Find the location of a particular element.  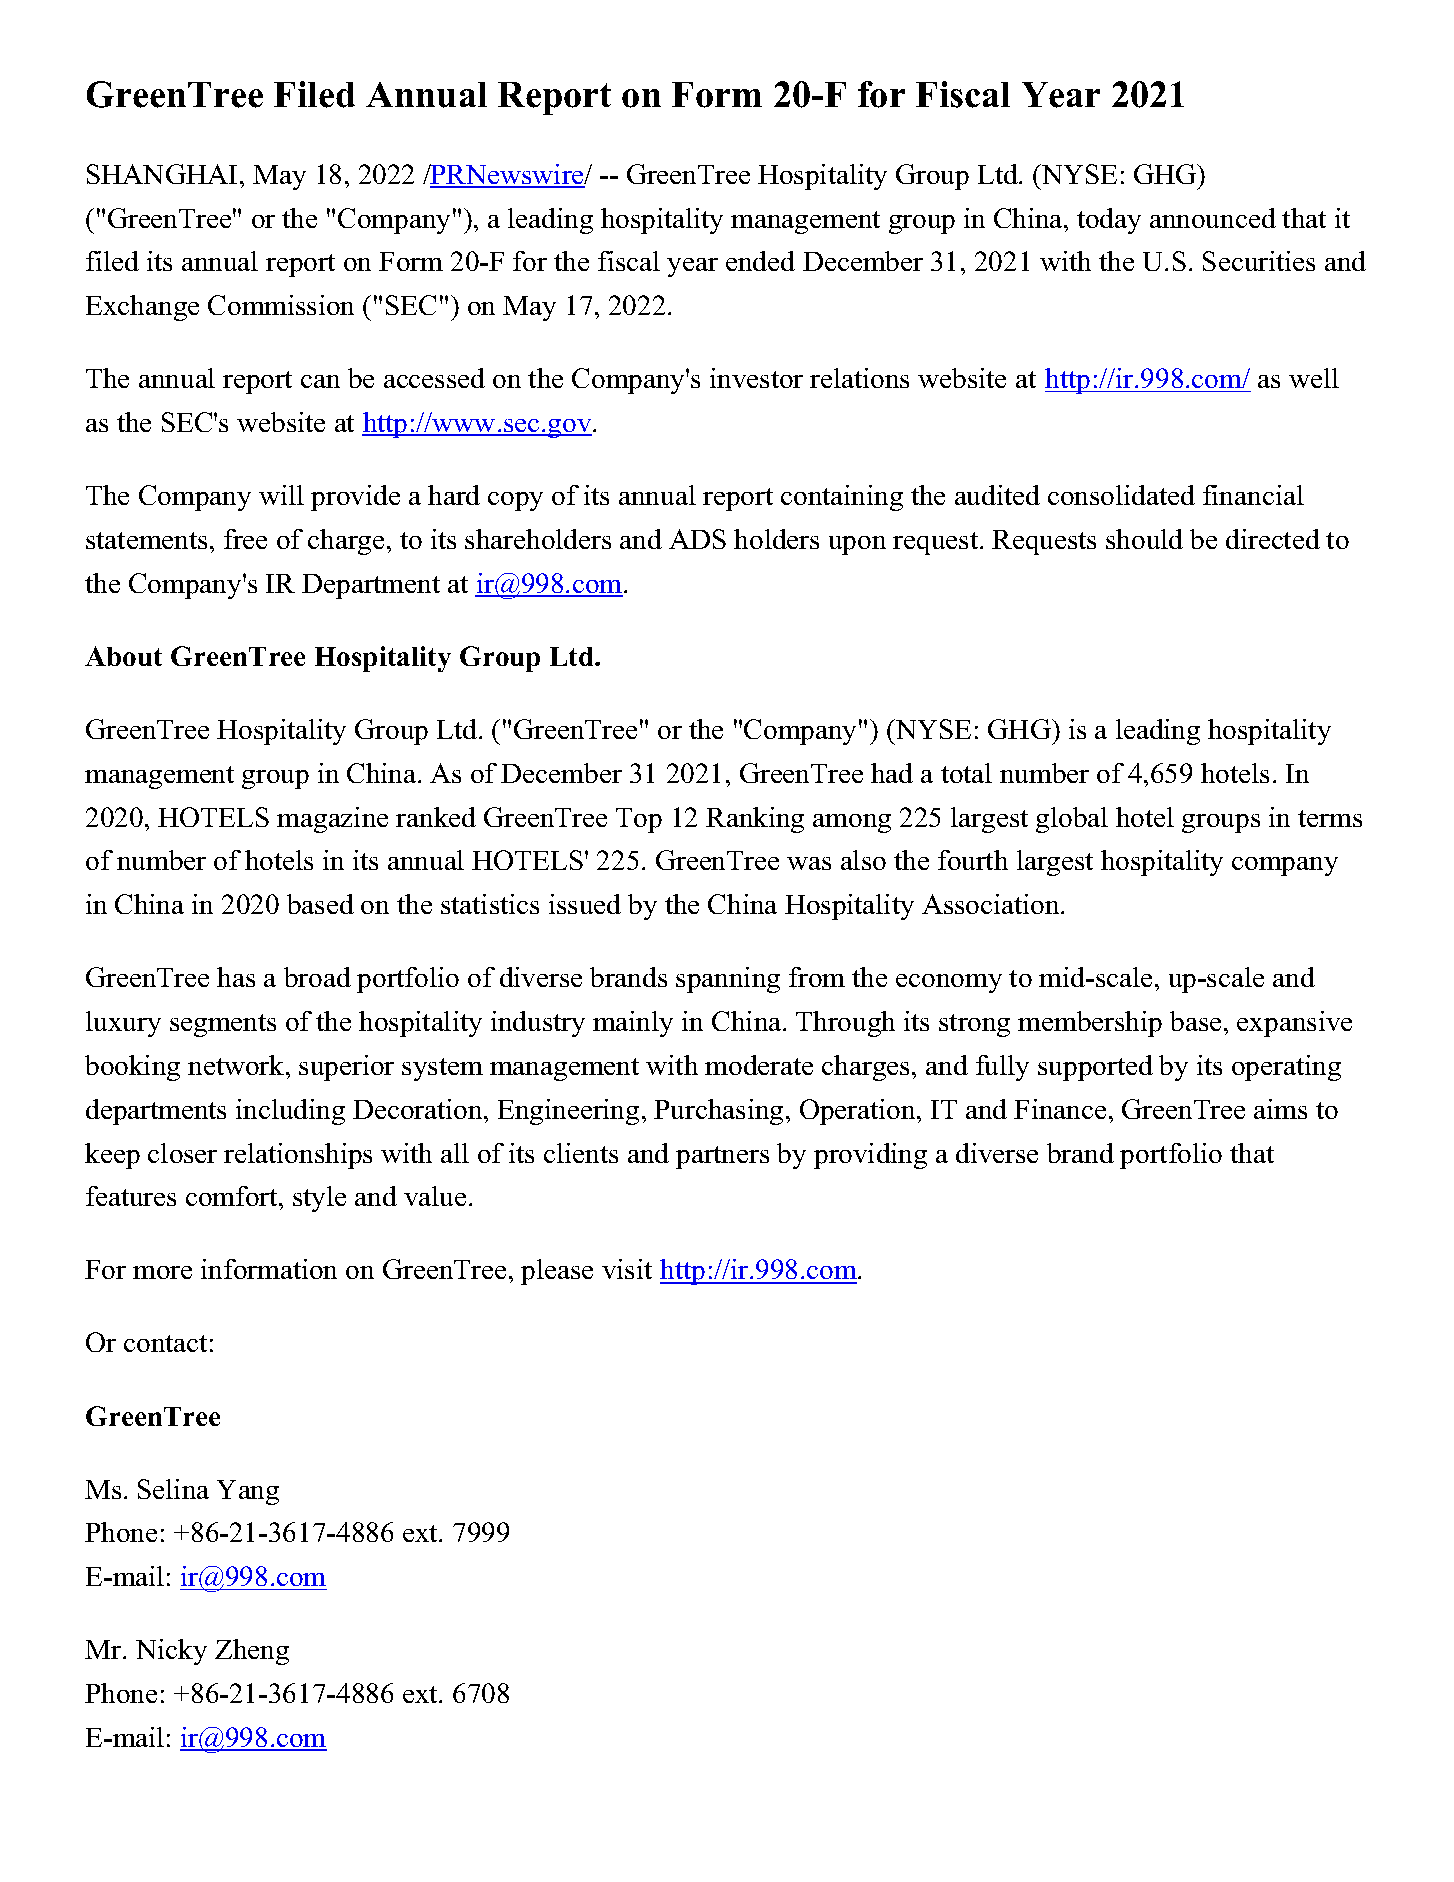

Zheng is located at coordinates (252, 1652).
